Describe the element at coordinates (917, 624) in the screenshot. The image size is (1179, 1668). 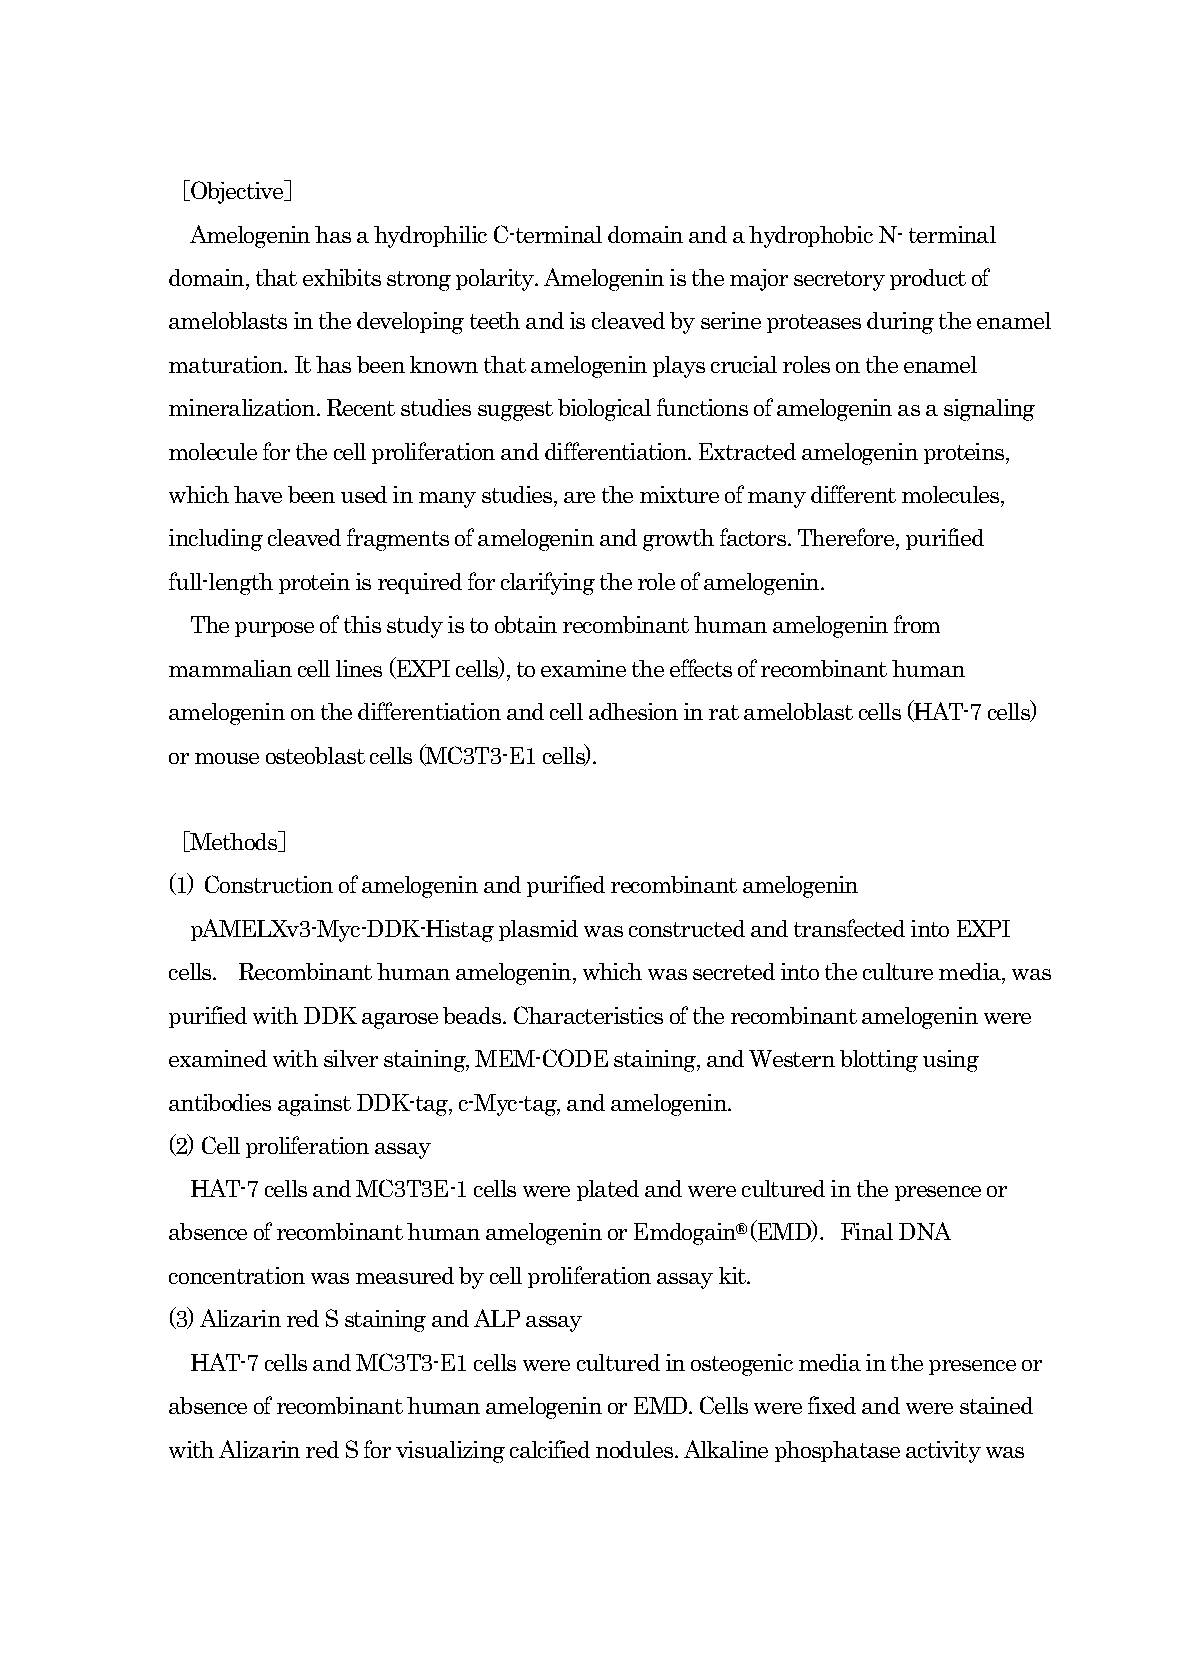
I see `from` at that location.
